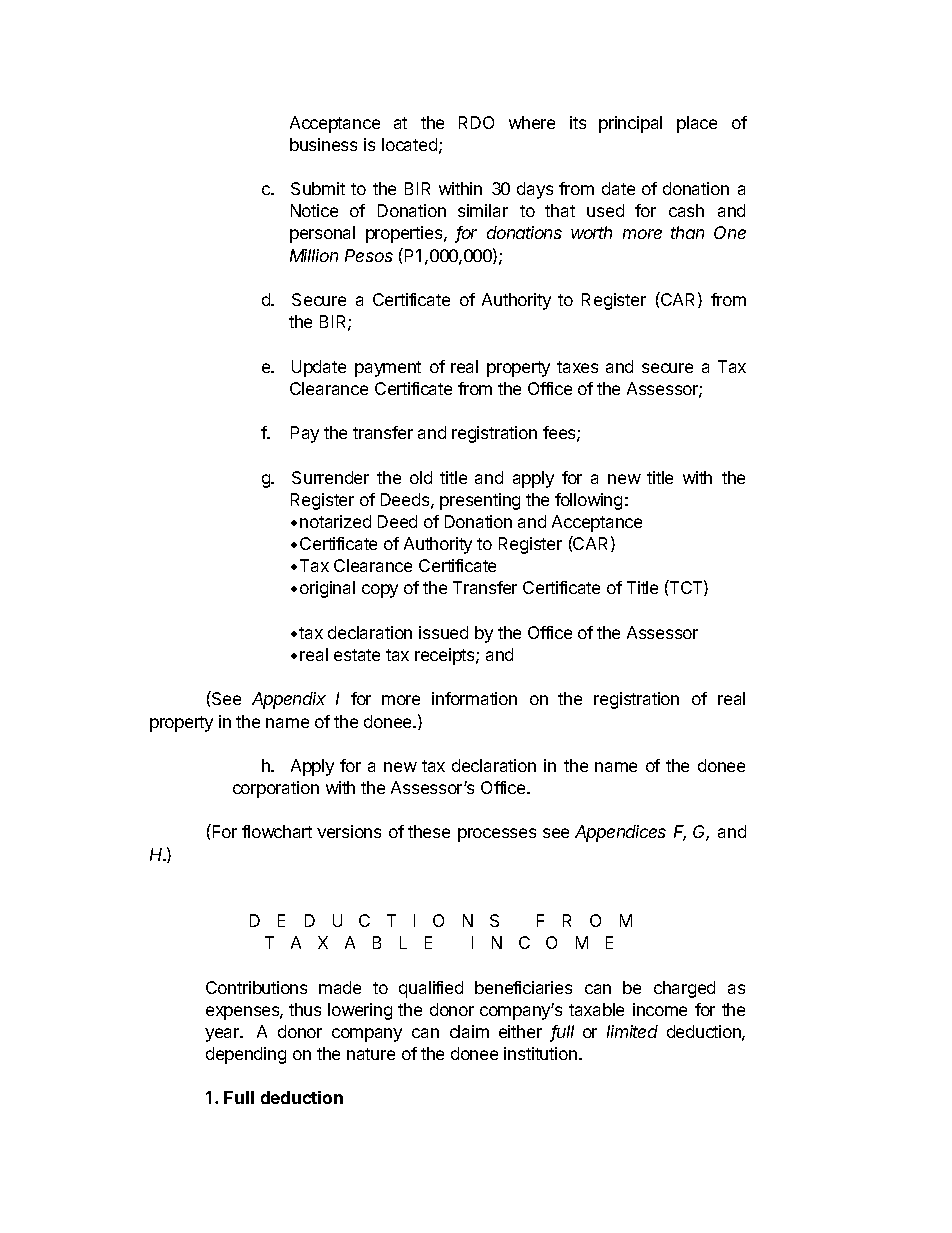 The image size is (952, 1233). I want to click on information, so click(474, 698).
